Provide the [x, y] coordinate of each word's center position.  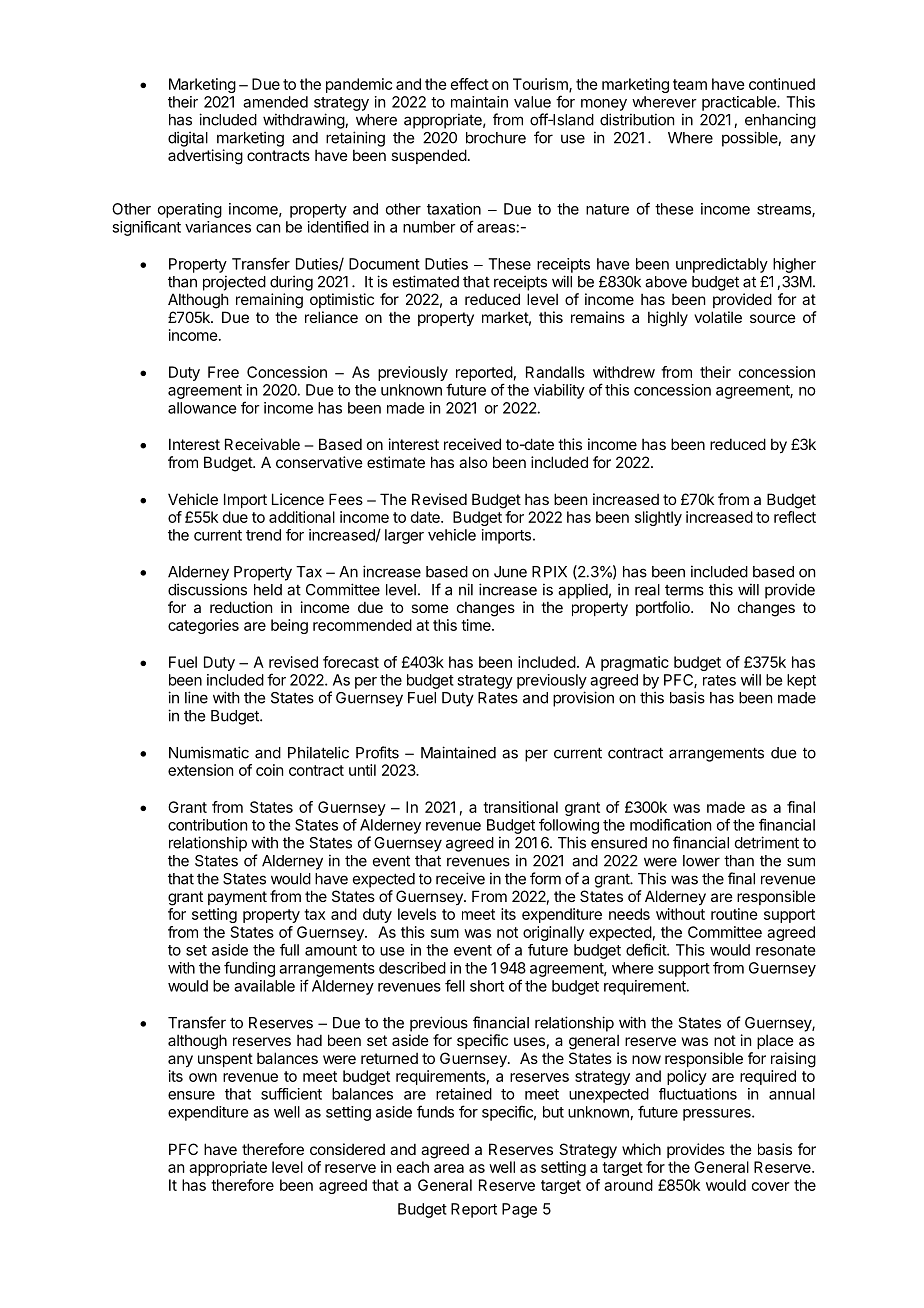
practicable [740, 103]
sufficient [291, 1094]
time [477, 625]
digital [188, 139]
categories [203, 626]
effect [470, 84]
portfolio [664, 608]
